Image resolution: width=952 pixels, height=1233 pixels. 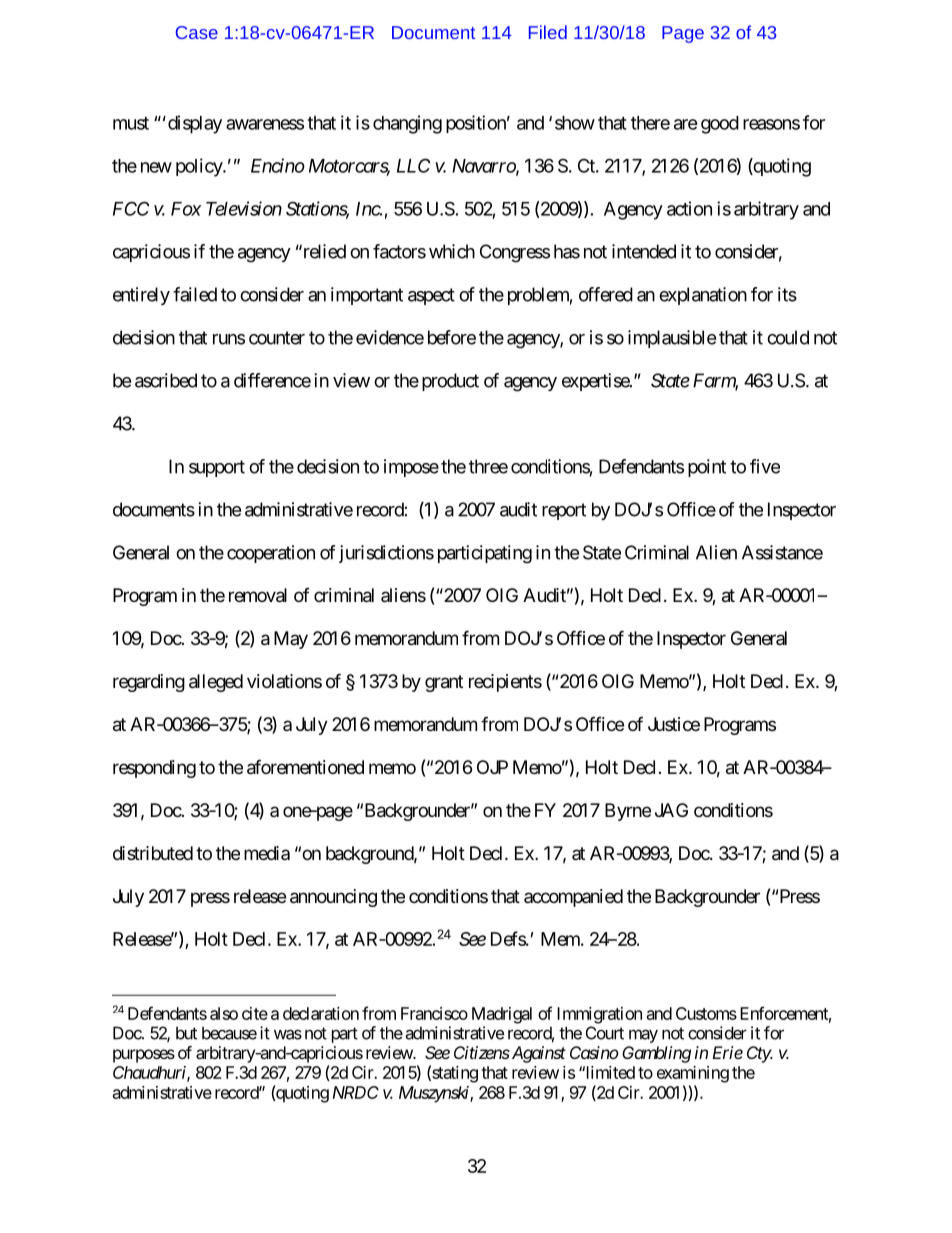 What do you see at coordinates (195, 294) in the image?
I see `failed` at bounding box center [195, 294].
